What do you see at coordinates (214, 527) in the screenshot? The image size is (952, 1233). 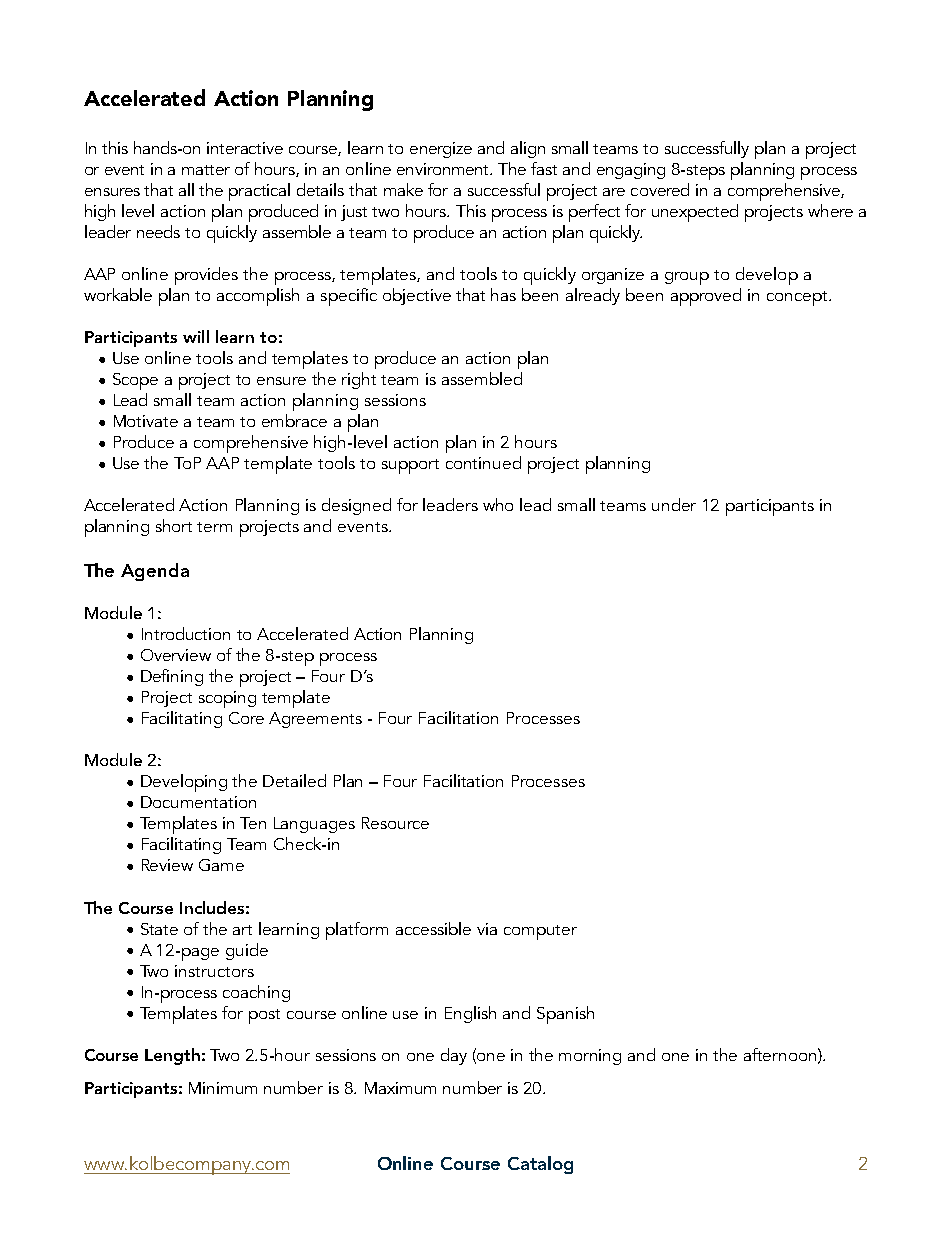 I see `term` at bounding box center [214, 527].
